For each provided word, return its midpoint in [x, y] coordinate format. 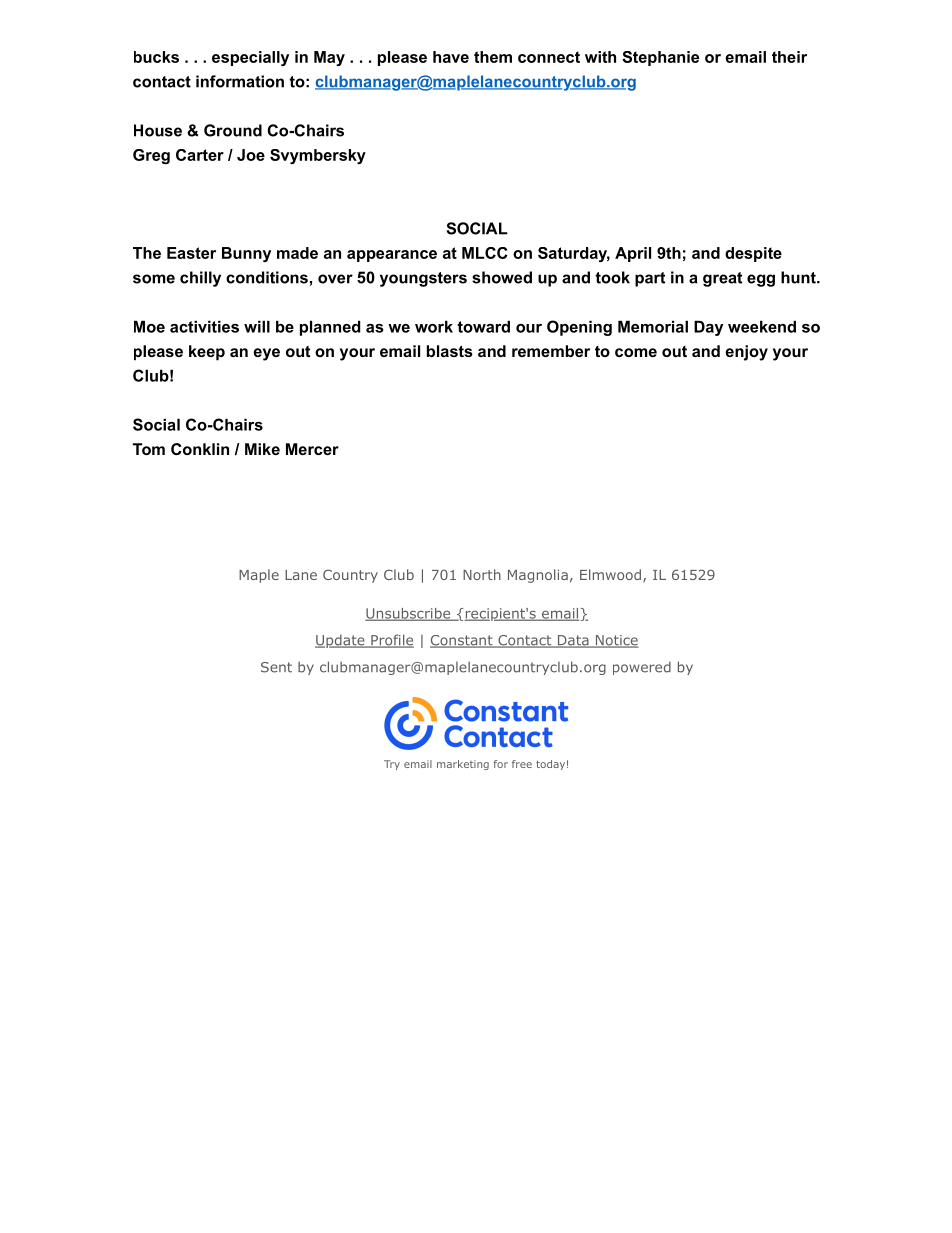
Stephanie [660, 58]
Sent [276, 667]
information [240, 81]
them [493, 57]
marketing [463, 765]
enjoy [746, 353]
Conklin [200, 449]
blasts [450, 351]
